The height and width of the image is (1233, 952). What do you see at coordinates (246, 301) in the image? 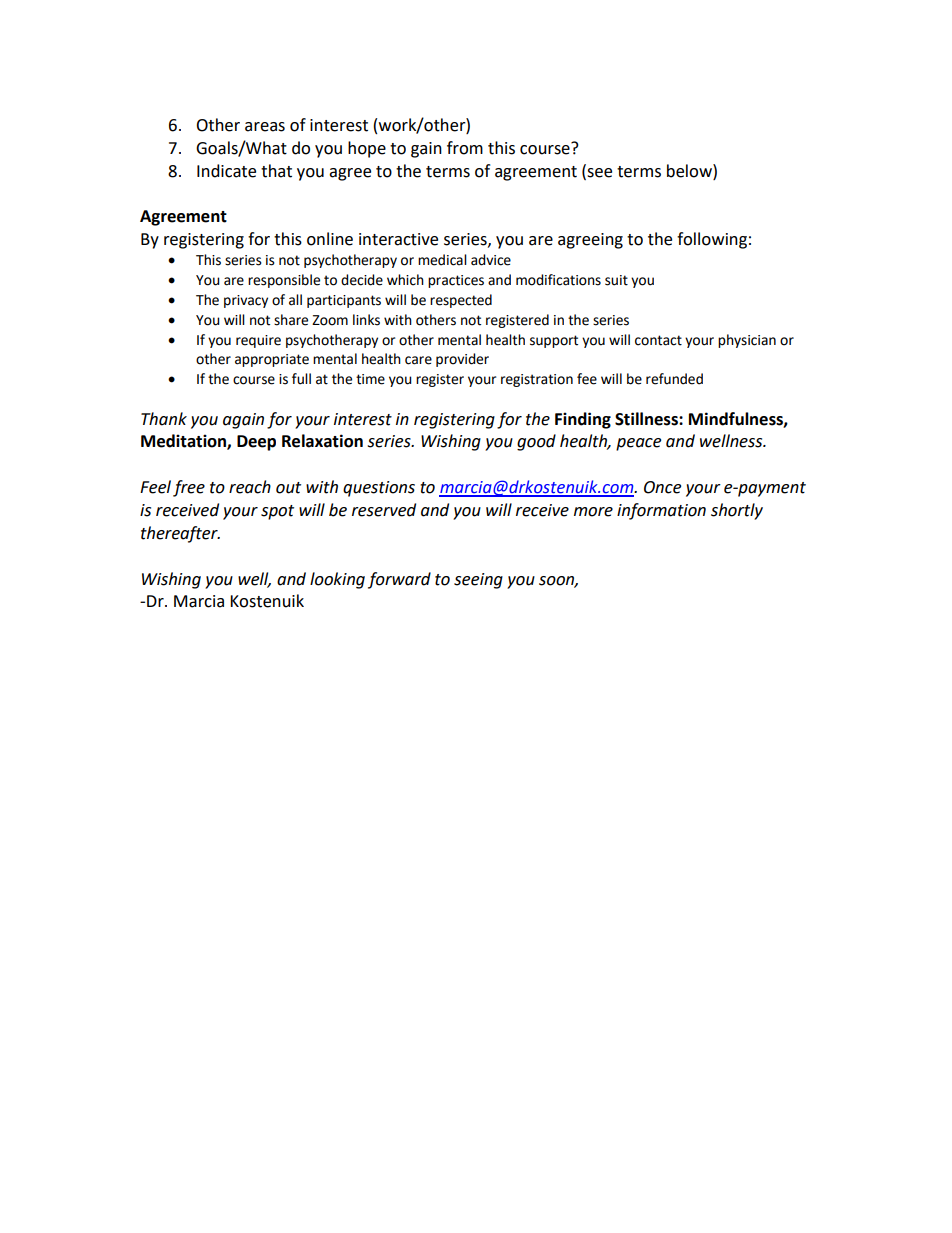
I see `privacy` at bounding box center [246, 301].
